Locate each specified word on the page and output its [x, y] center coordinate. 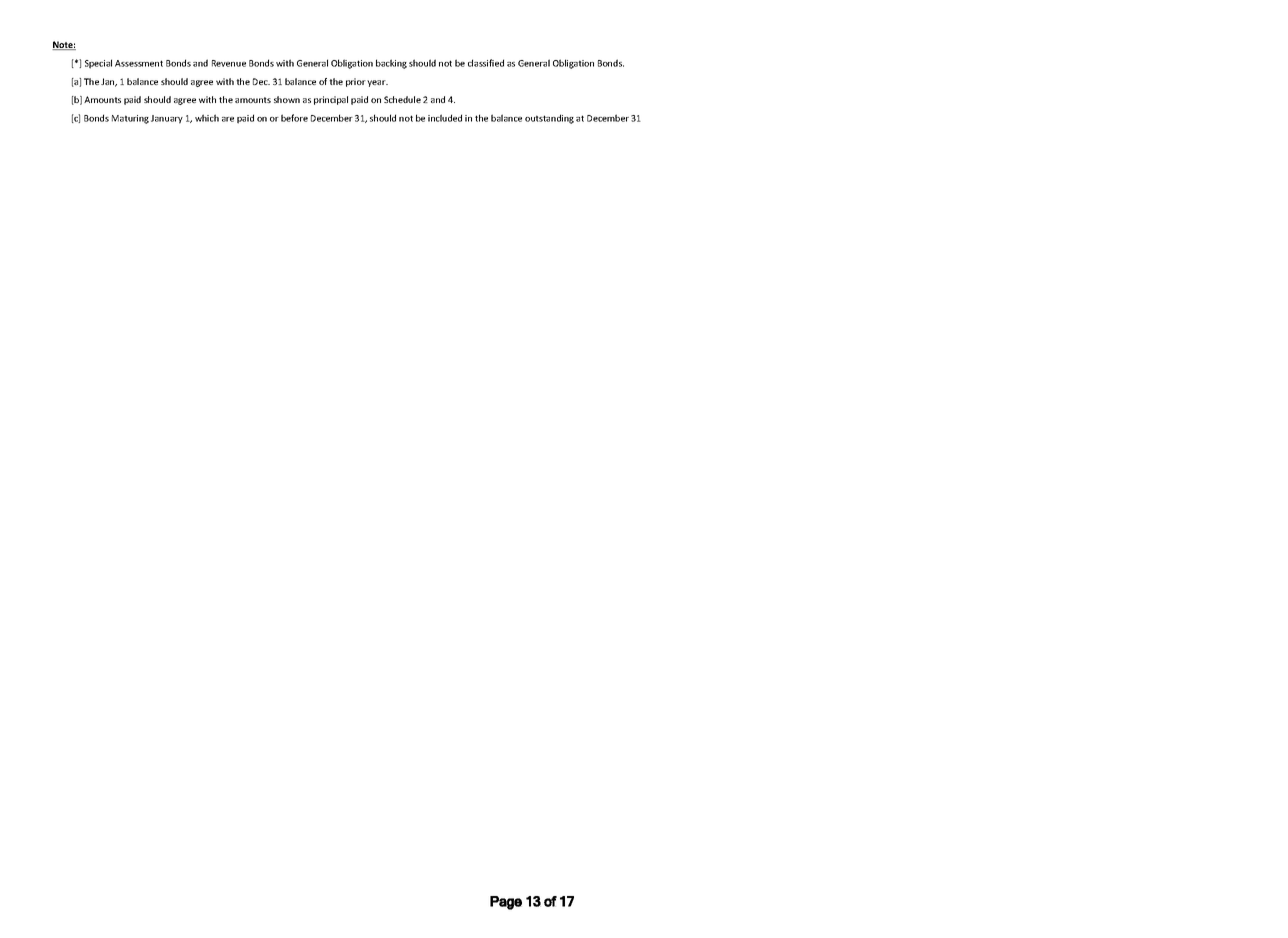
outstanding [549, 119]
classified [486, 63]
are [228, 119]
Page [506, 903]
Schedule [402, 99]
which [207, 118]
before [294, 118]
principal [331, 100]
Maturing [130, 119]
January [167, 119]
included [445, 118]
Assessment [139, 63]
